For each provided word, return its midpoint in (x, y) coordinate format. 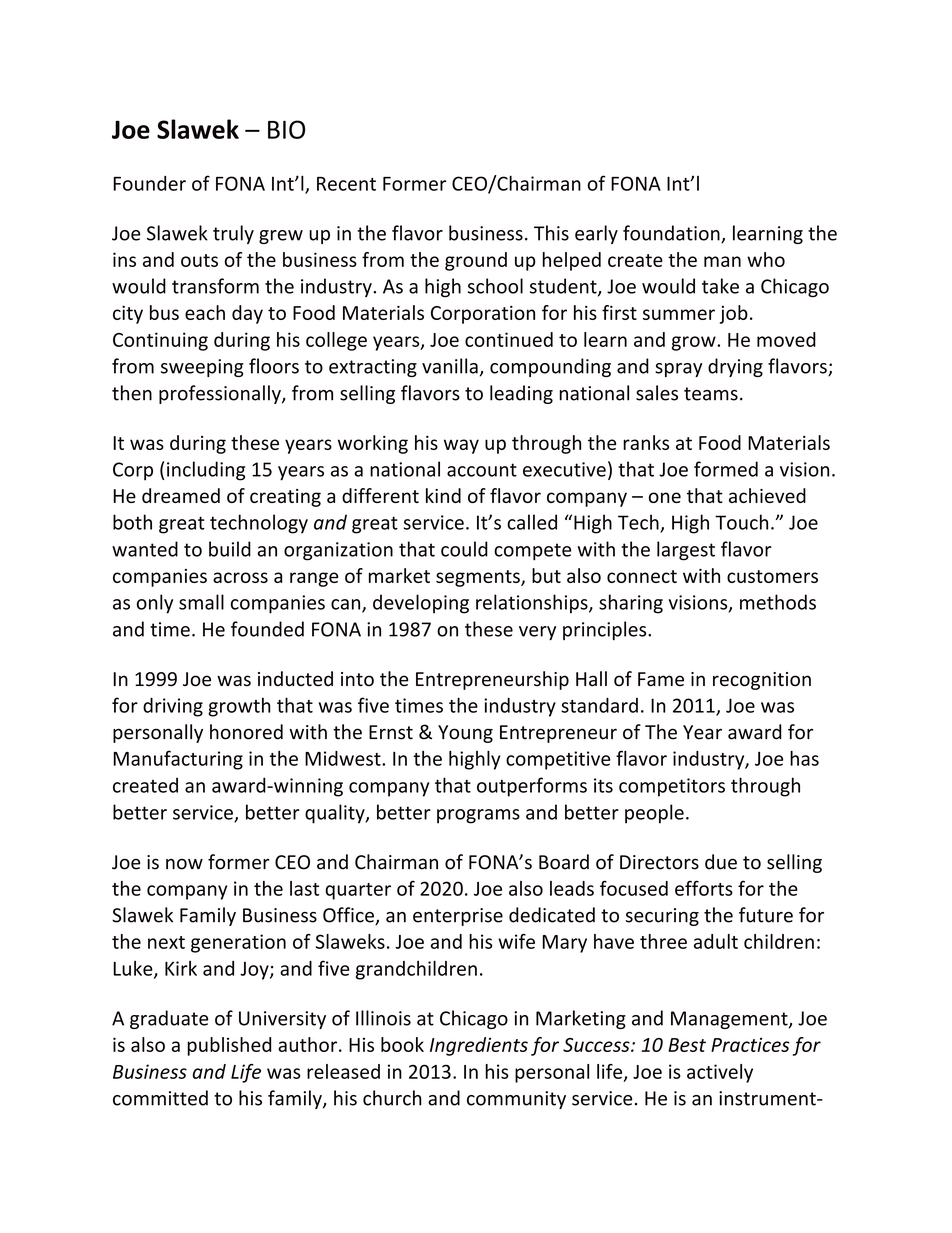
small (201, 602)
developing (421, 604)
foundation (672, 234)
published (229, 1046)
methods (778, 602)
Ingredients (479, 1046)
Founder (149, 183)
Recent (346, 184)
